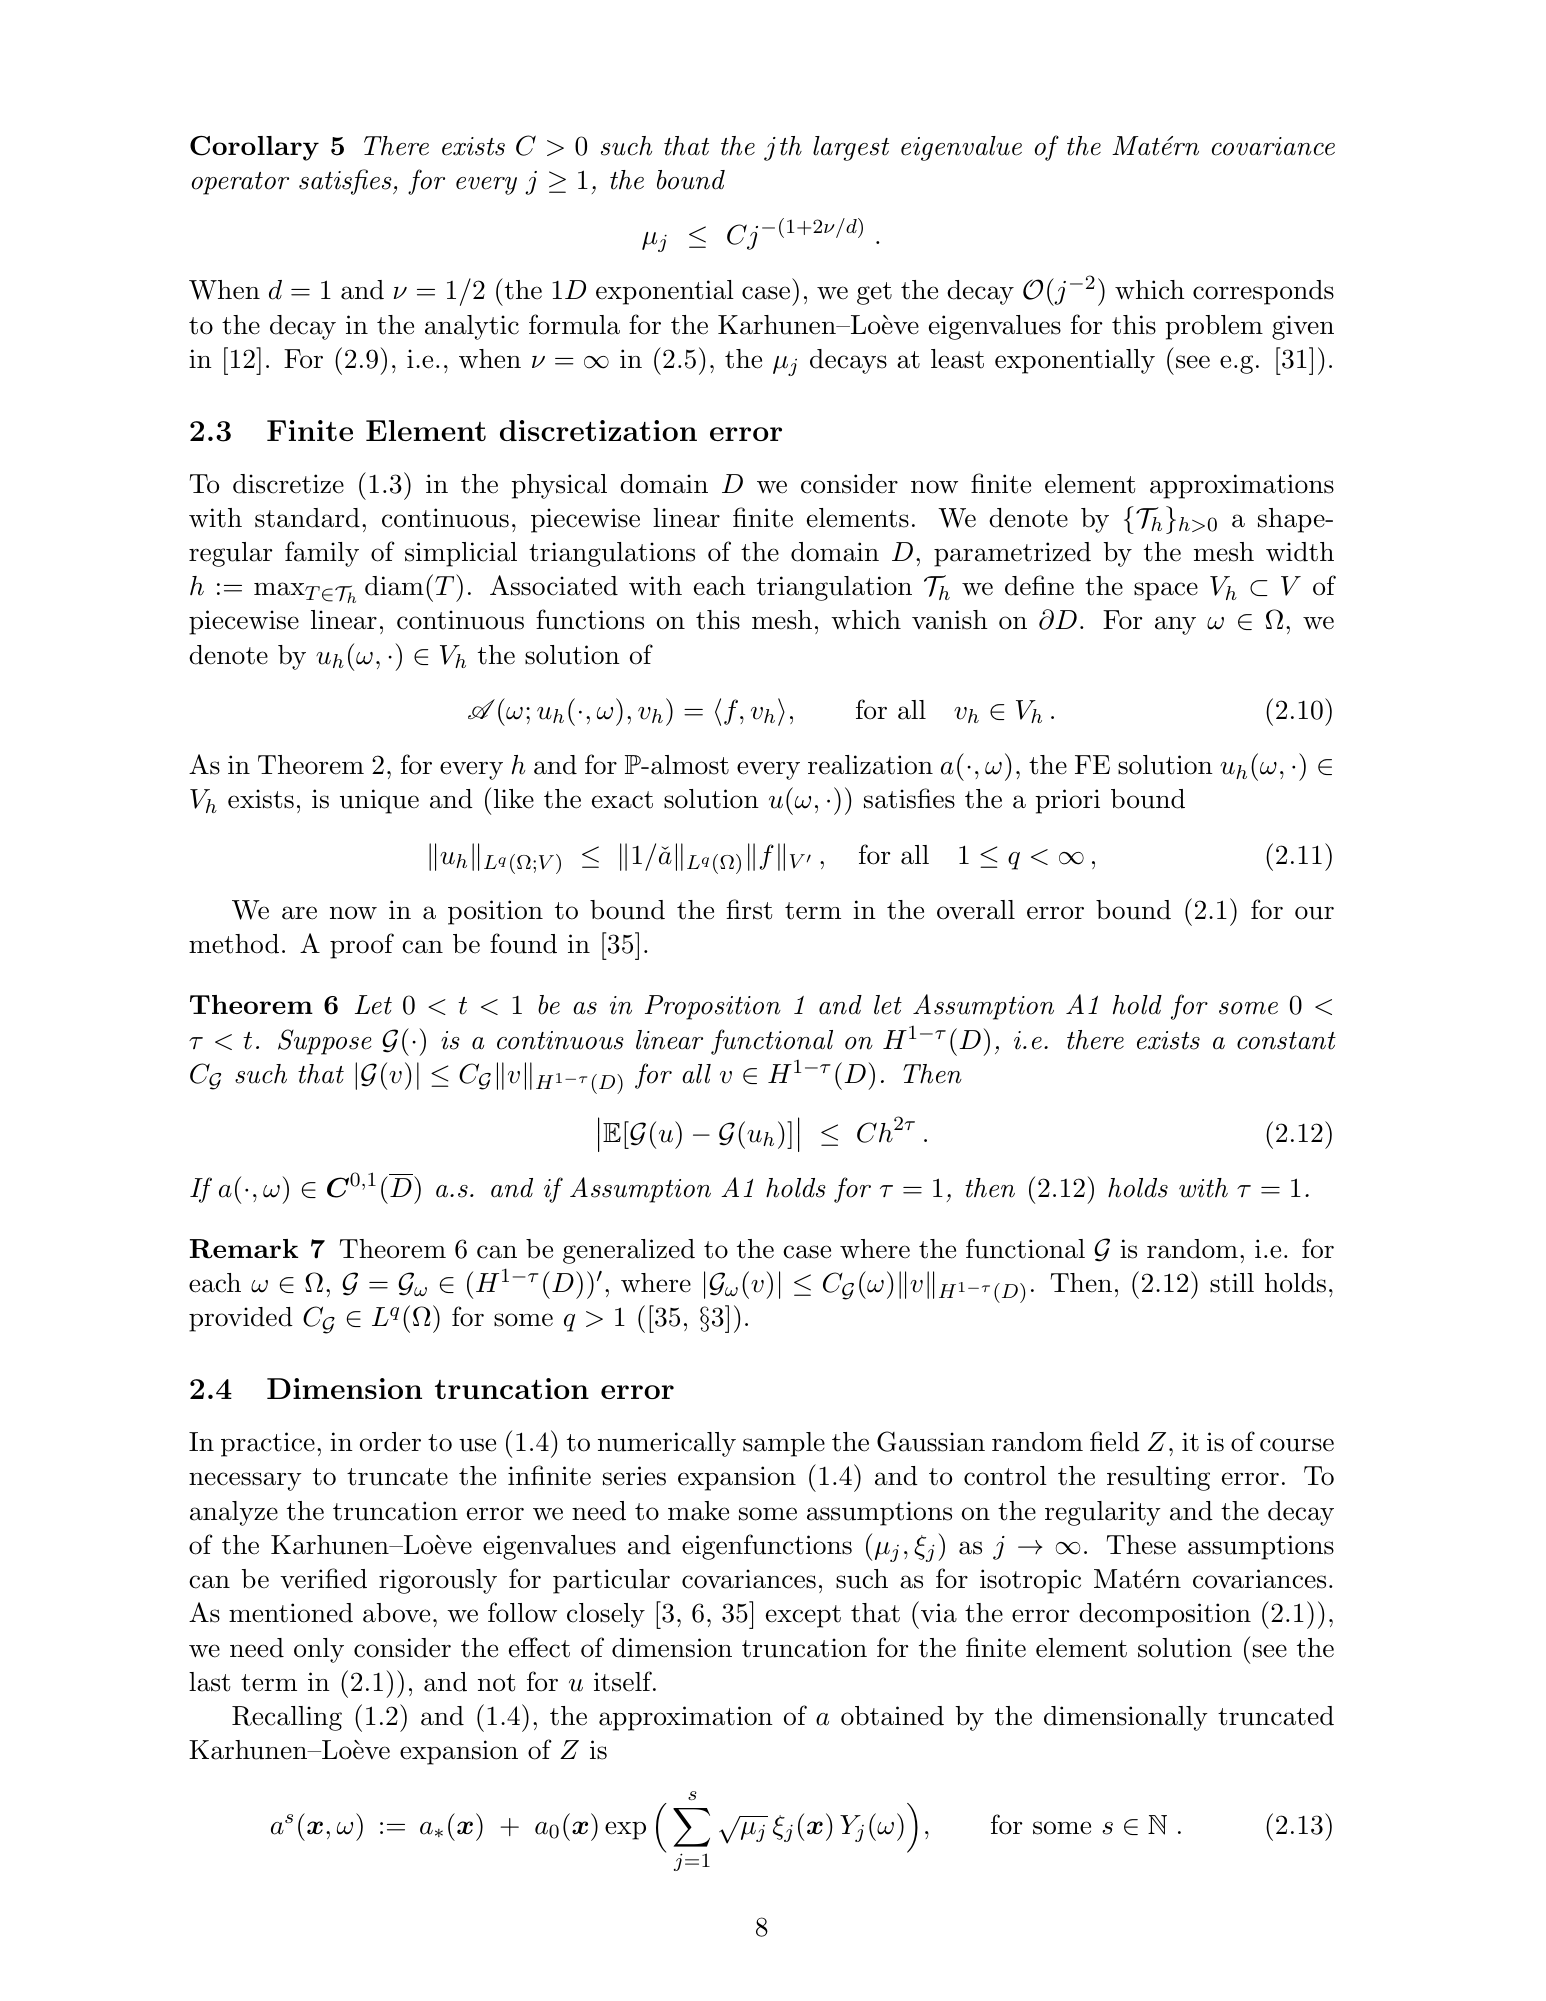 The height and width of the document is (2001, 1546). I want to click on realization, so click(870, 765).
